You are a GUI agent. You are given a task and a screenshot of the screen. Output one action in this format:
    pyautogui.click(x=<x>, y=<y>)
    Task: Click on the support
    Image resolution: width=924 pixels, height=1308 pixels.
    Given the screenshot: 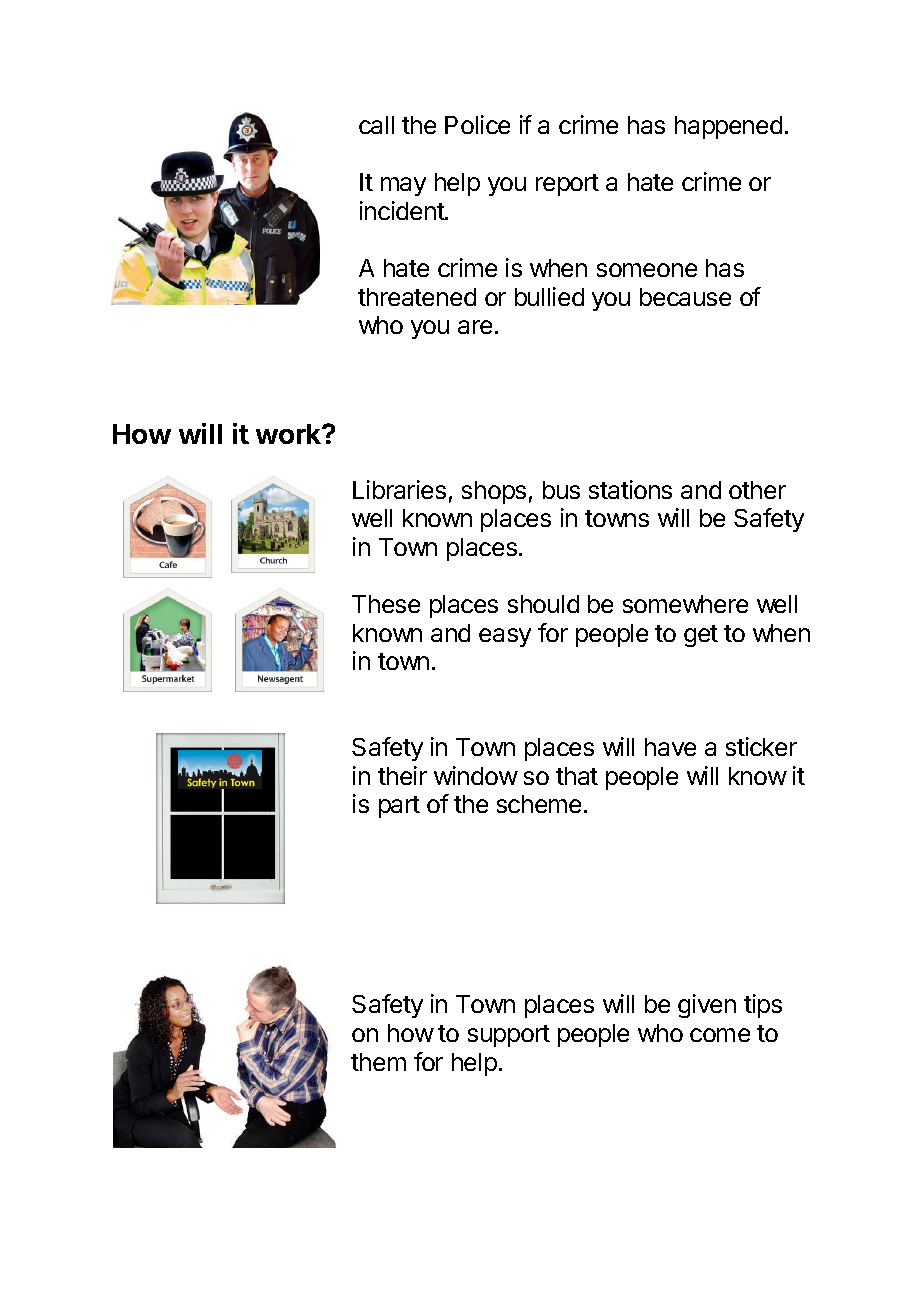 What is the action you would take?
    pyautogui.click(x=509, y=1036)
